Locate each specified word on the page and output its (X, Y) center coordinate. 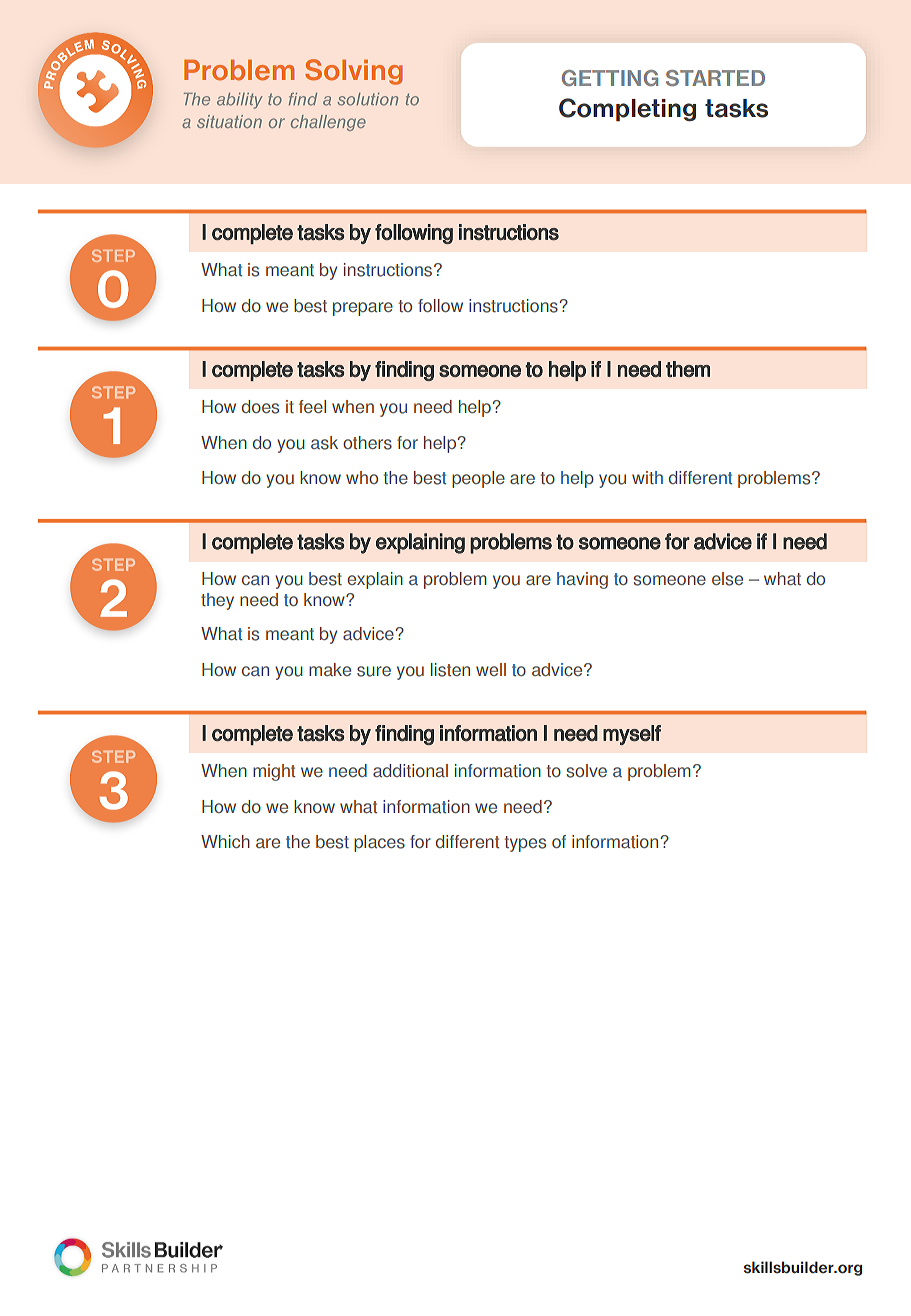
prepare (363, 309)
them (688, 369)
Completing (627, 109)
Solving (354, 72)
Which (225, 841)
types (525, 844)
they (217, 601)
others (367, 443)
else (727, 579)
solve (586, 771)
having (582, 580)
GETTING (610, 78)
